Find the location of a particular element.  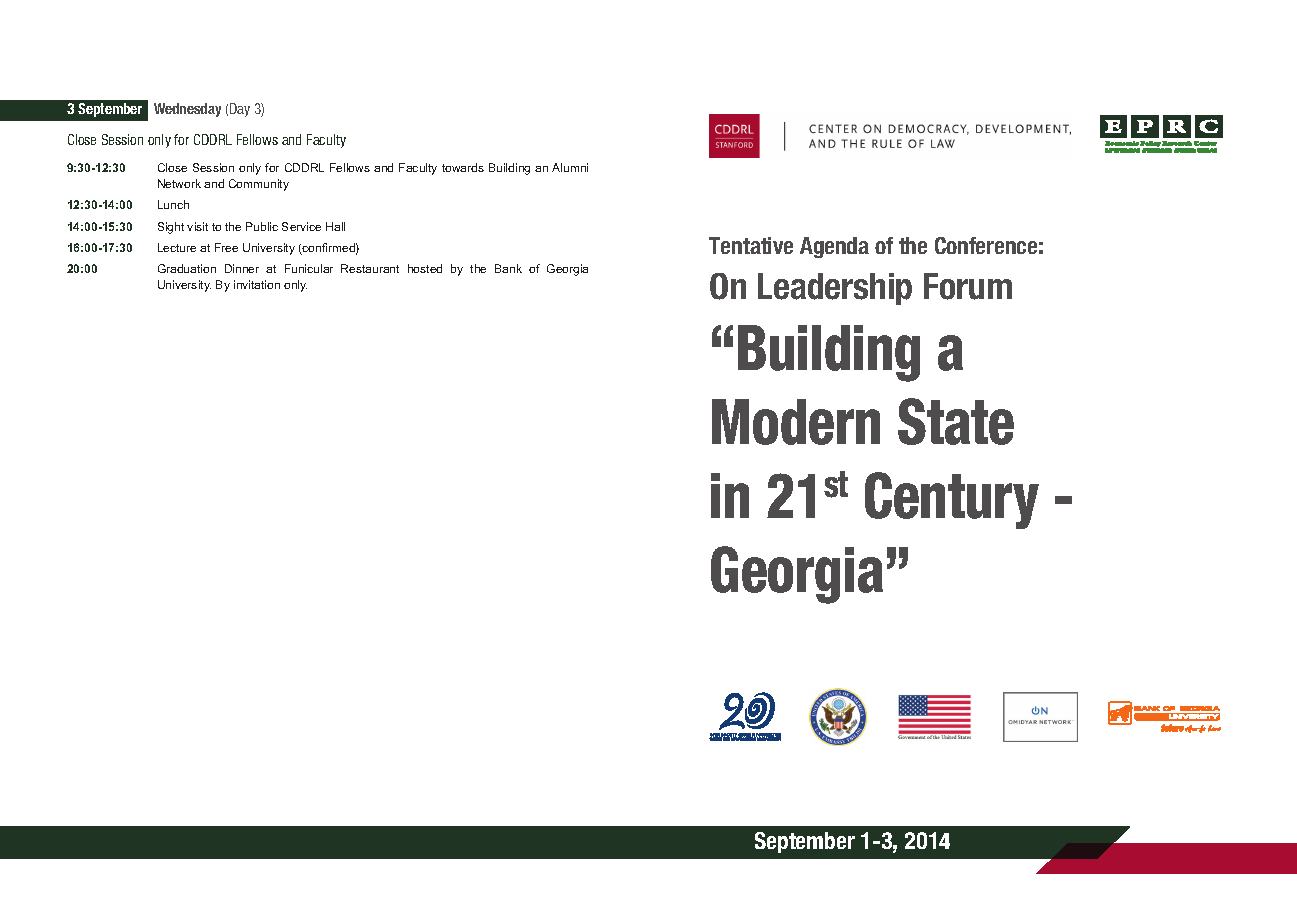

Century is located at coordinates (952, 500).
